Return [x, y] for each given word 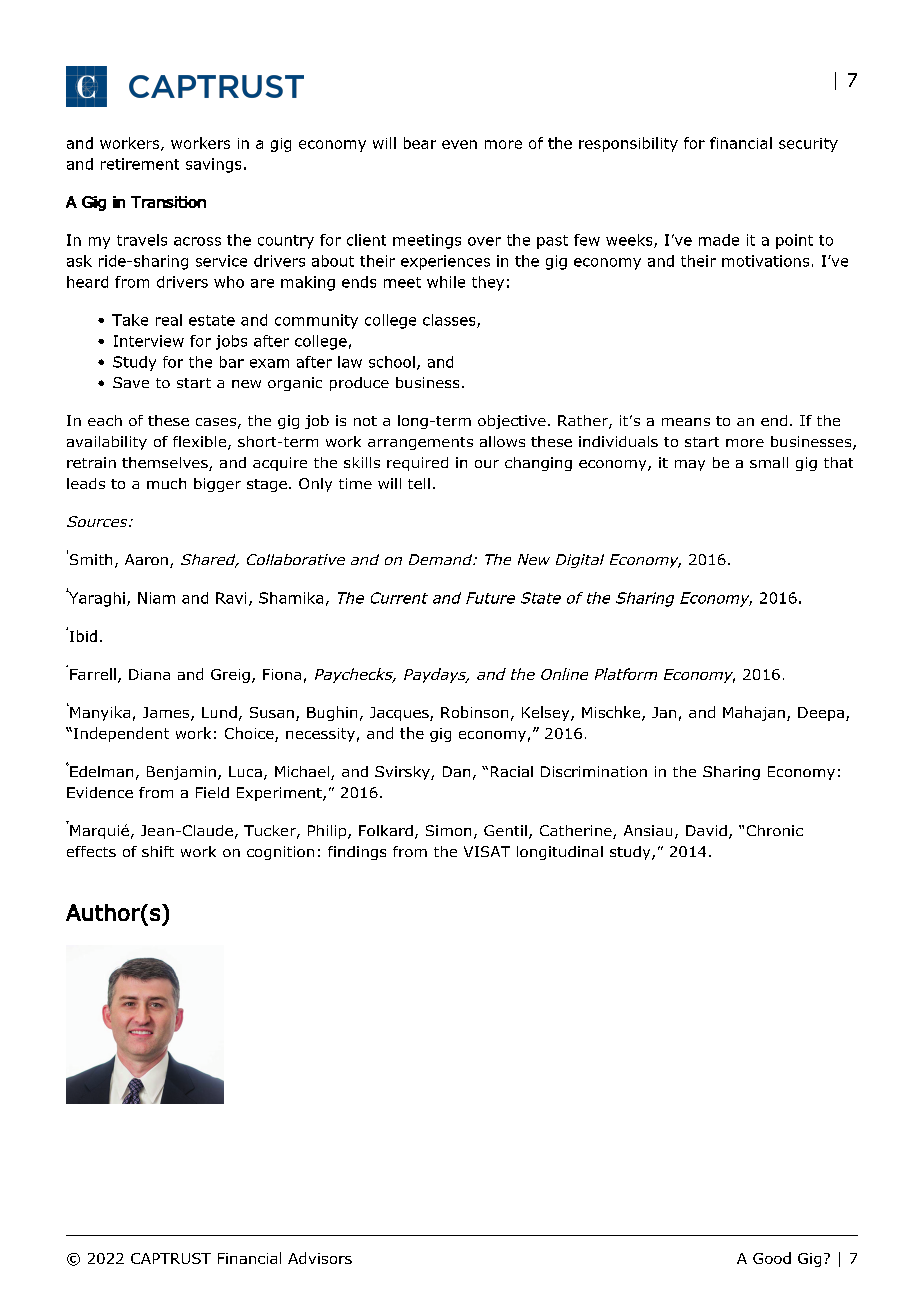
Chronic [775, 830]
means [686, 422]
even [459, 144]
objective [512, 422]
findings [357, 853]
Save [131, 382]
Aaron [146, 559]
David [706, 830]
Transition [168, 202]
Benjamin [181, 773]
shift [158, 851]
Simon [448, 830]
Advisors [320, 1258]
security [808, 145]
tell [419, 483]
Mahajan [754, 713]
